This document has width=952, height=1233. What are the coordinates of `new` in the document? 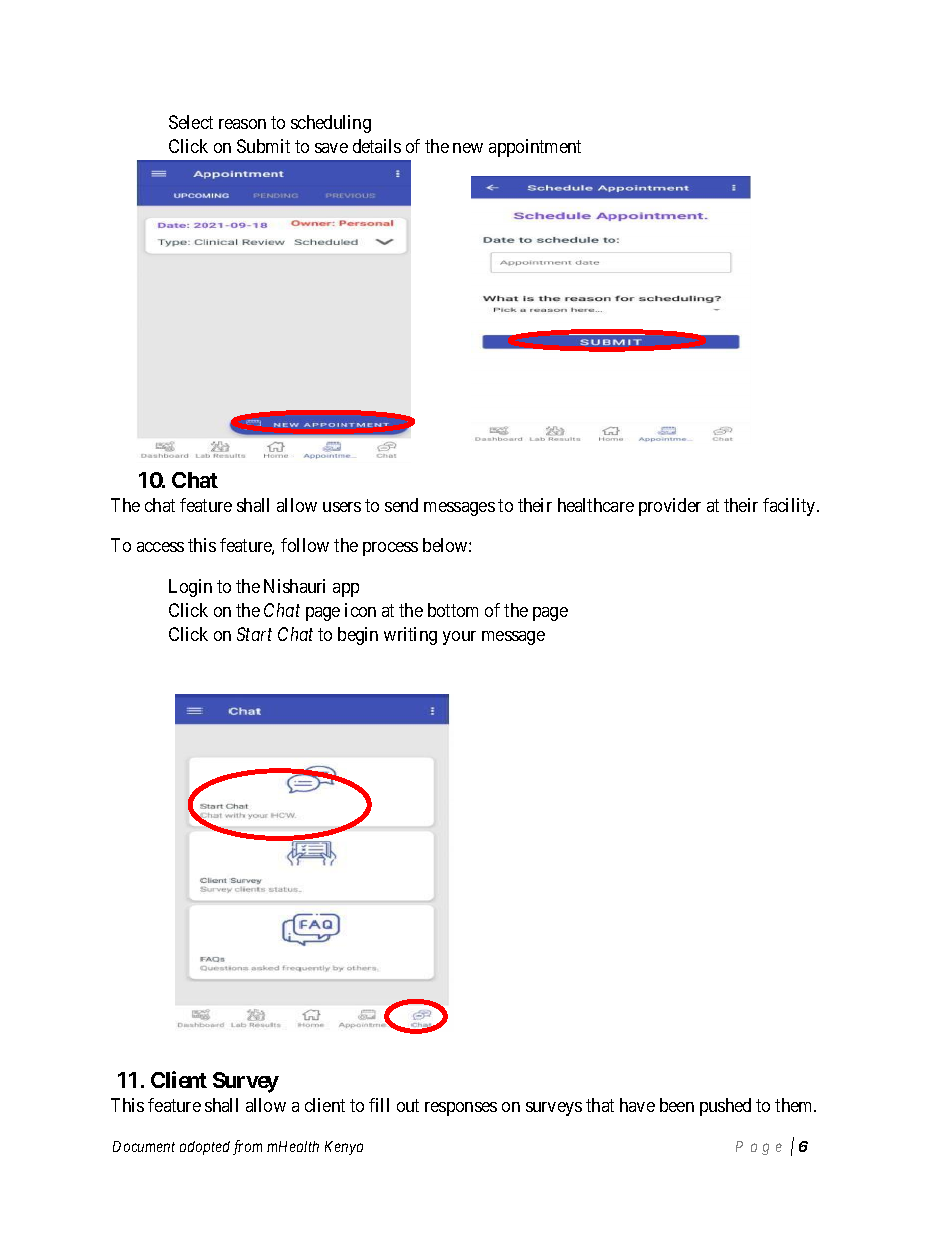 It's located at (468, 148).
